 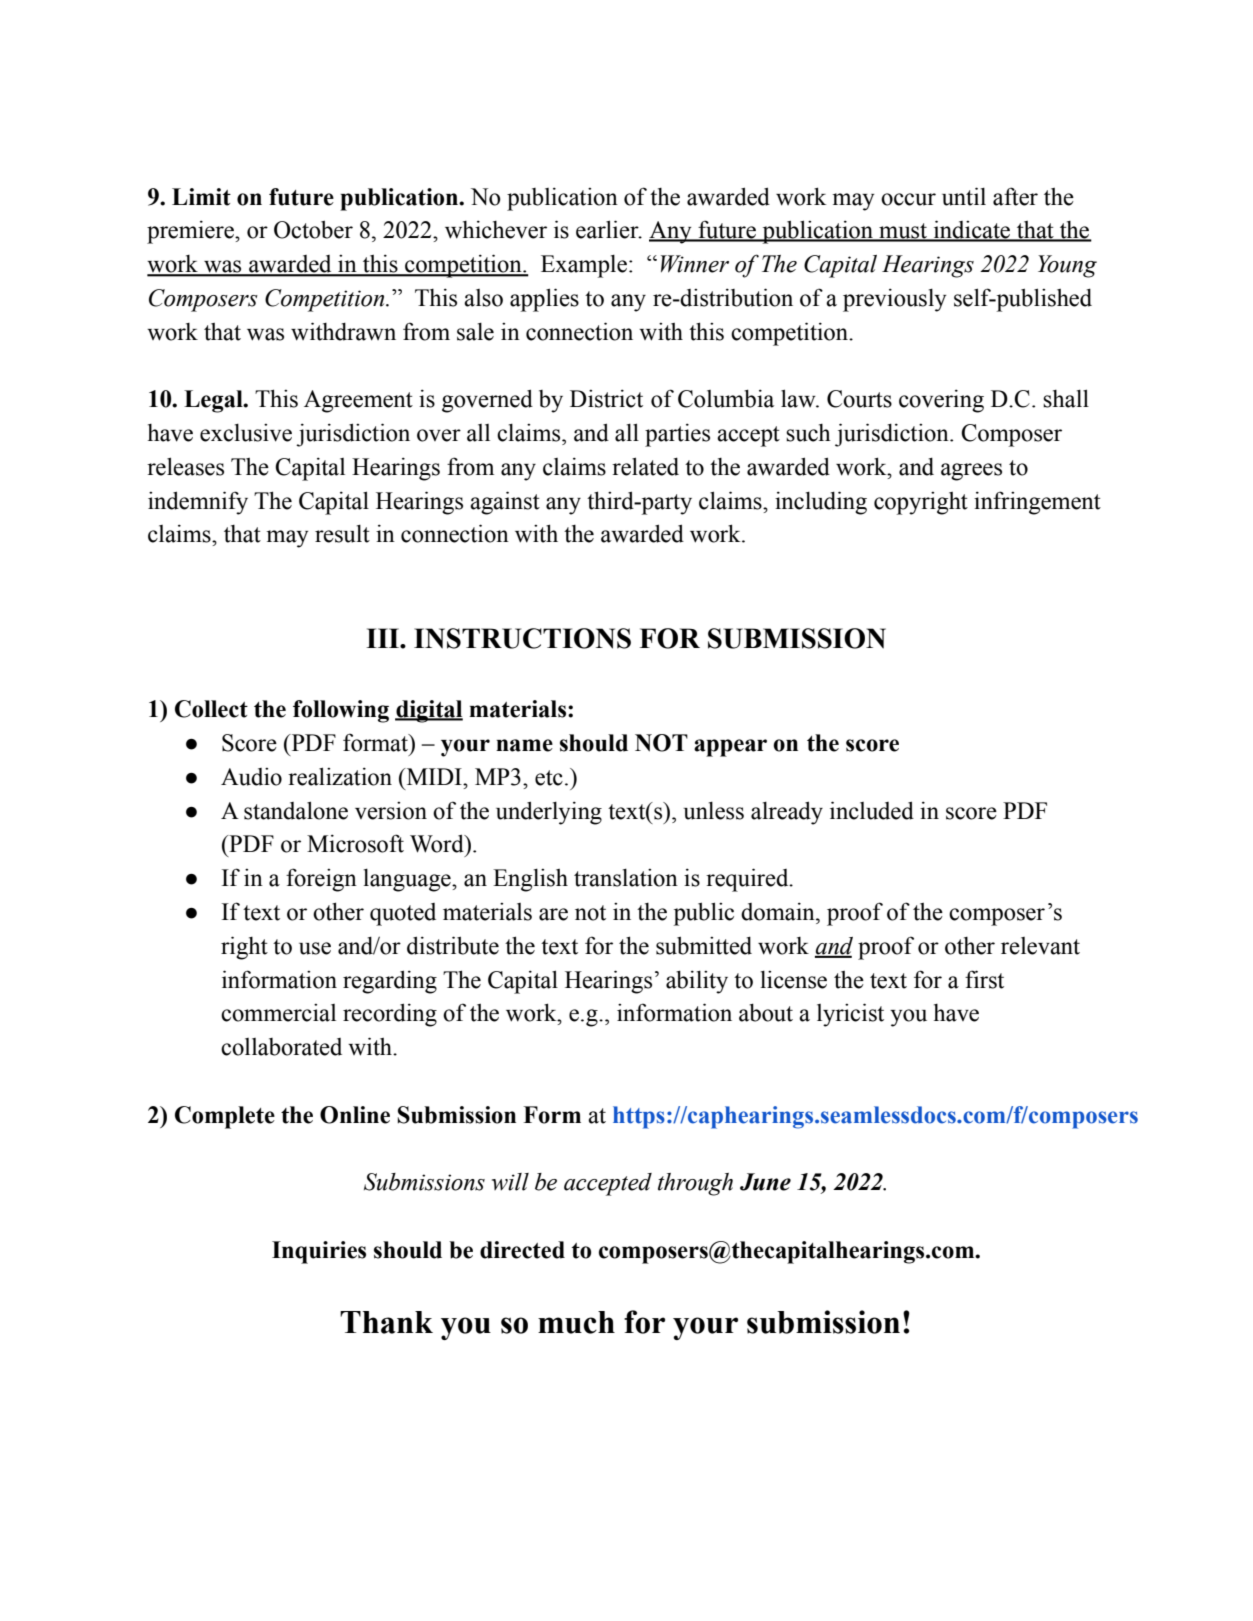 I want to click on included, so click(x=872, y=810).
